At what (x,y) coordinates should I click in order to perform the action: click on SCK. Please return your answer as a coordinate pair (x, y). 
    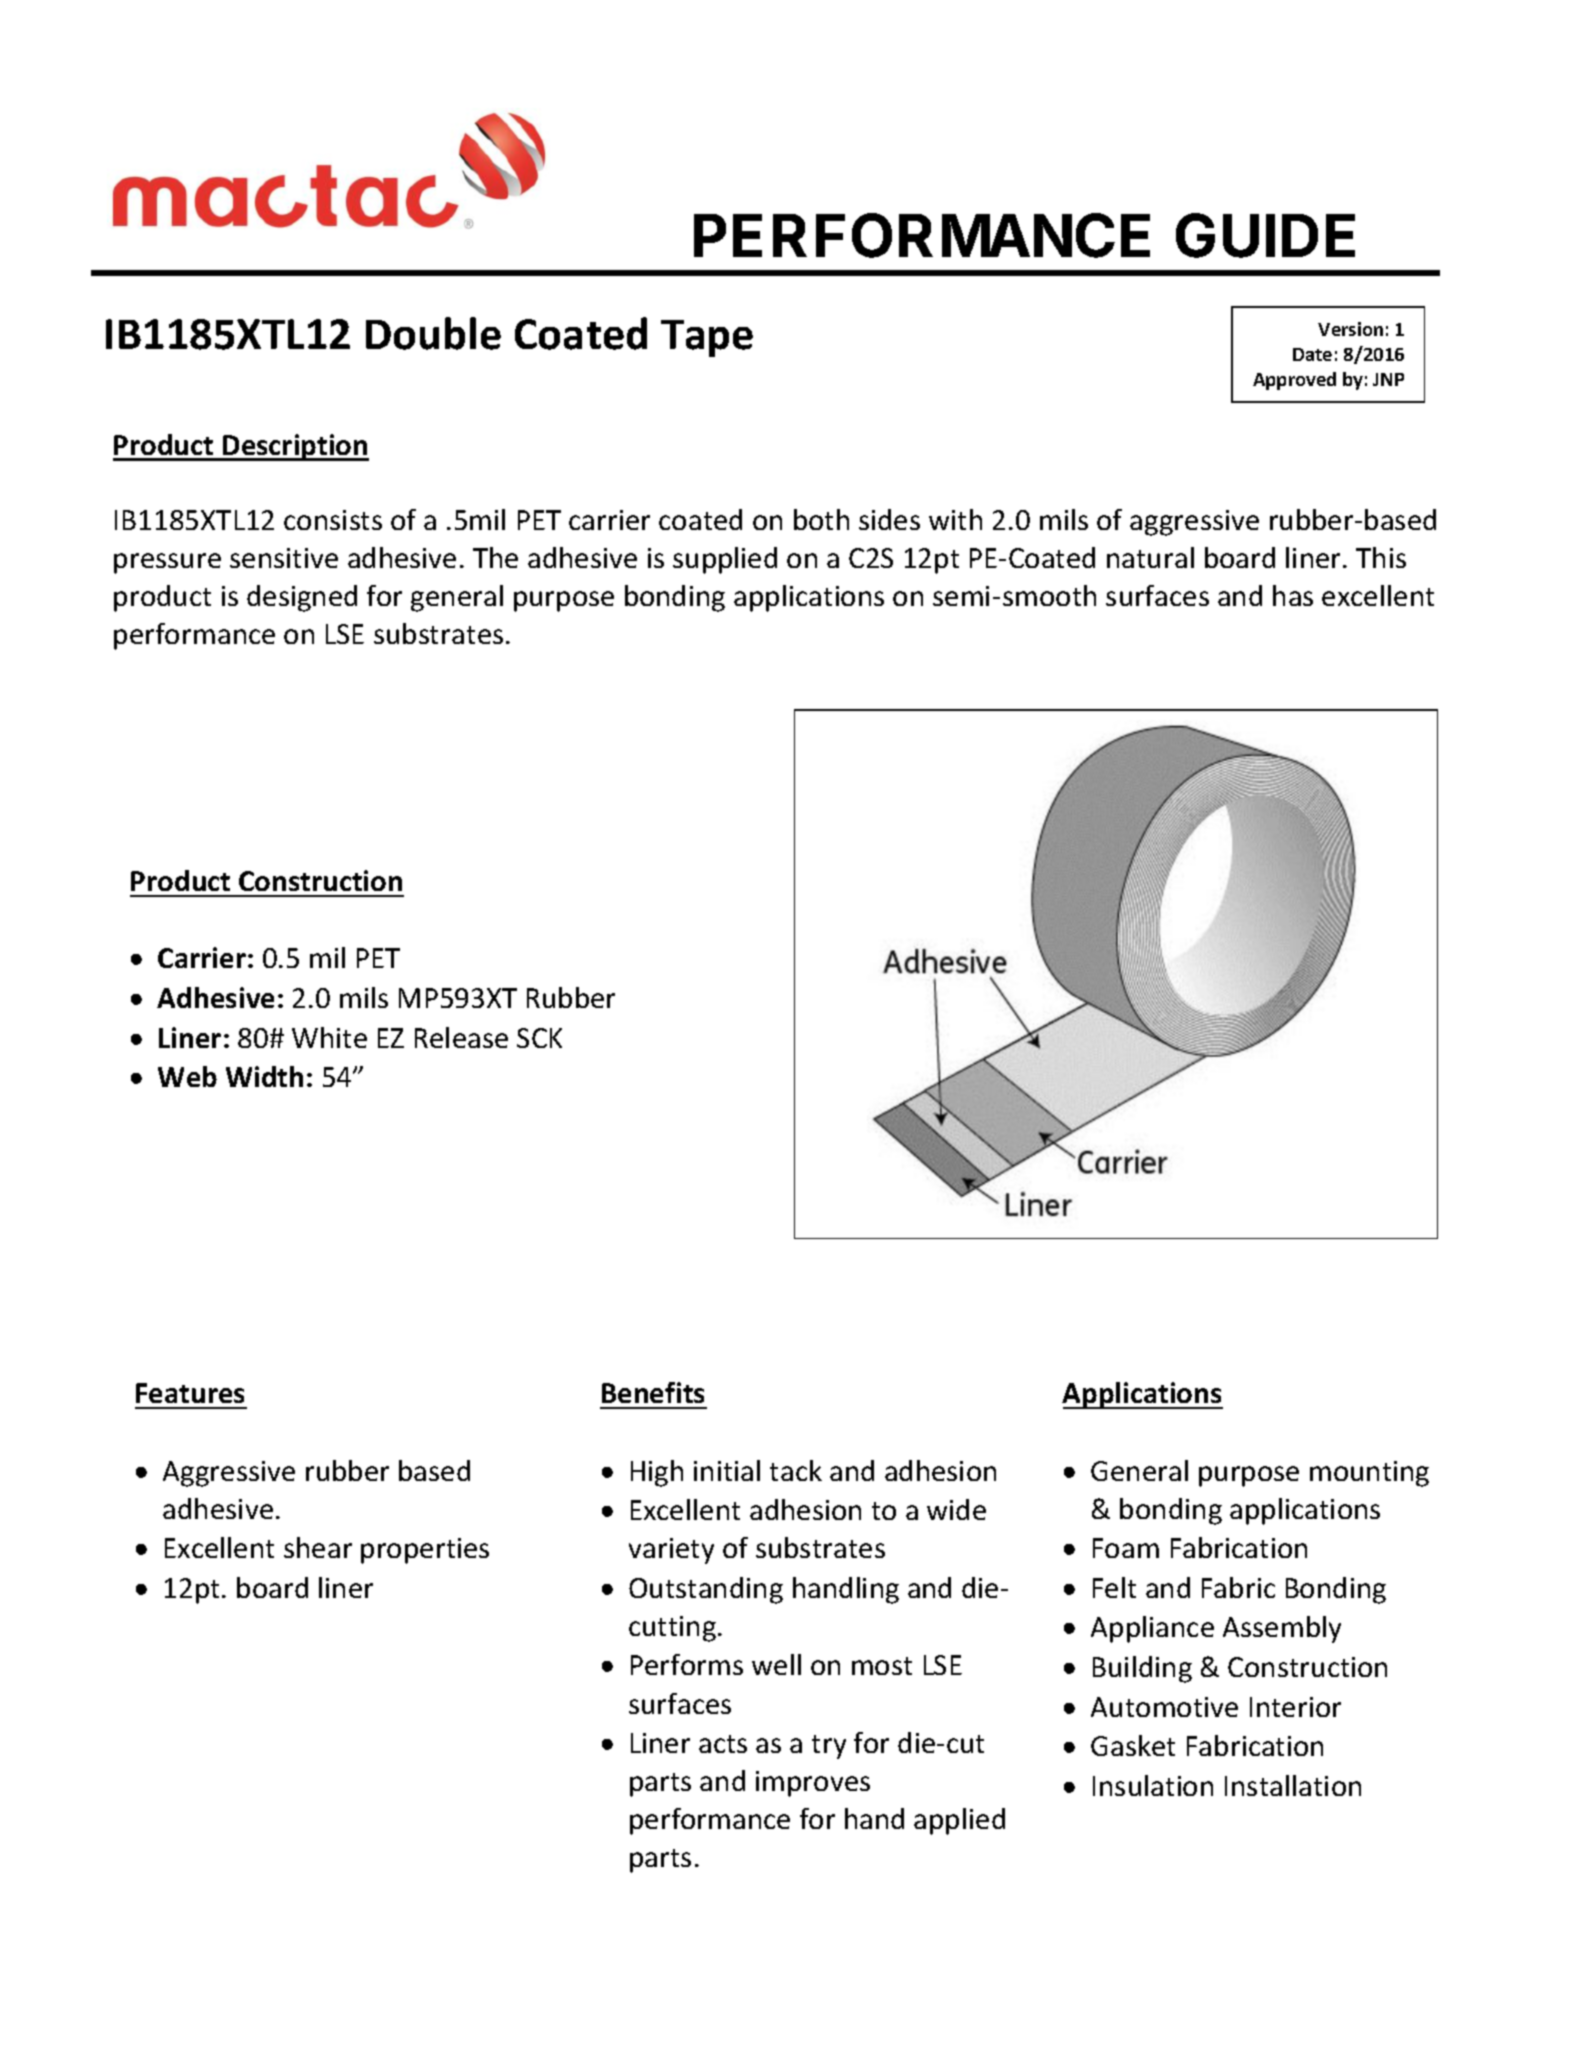
    Looking at the image, I should click on (539, 1038).
